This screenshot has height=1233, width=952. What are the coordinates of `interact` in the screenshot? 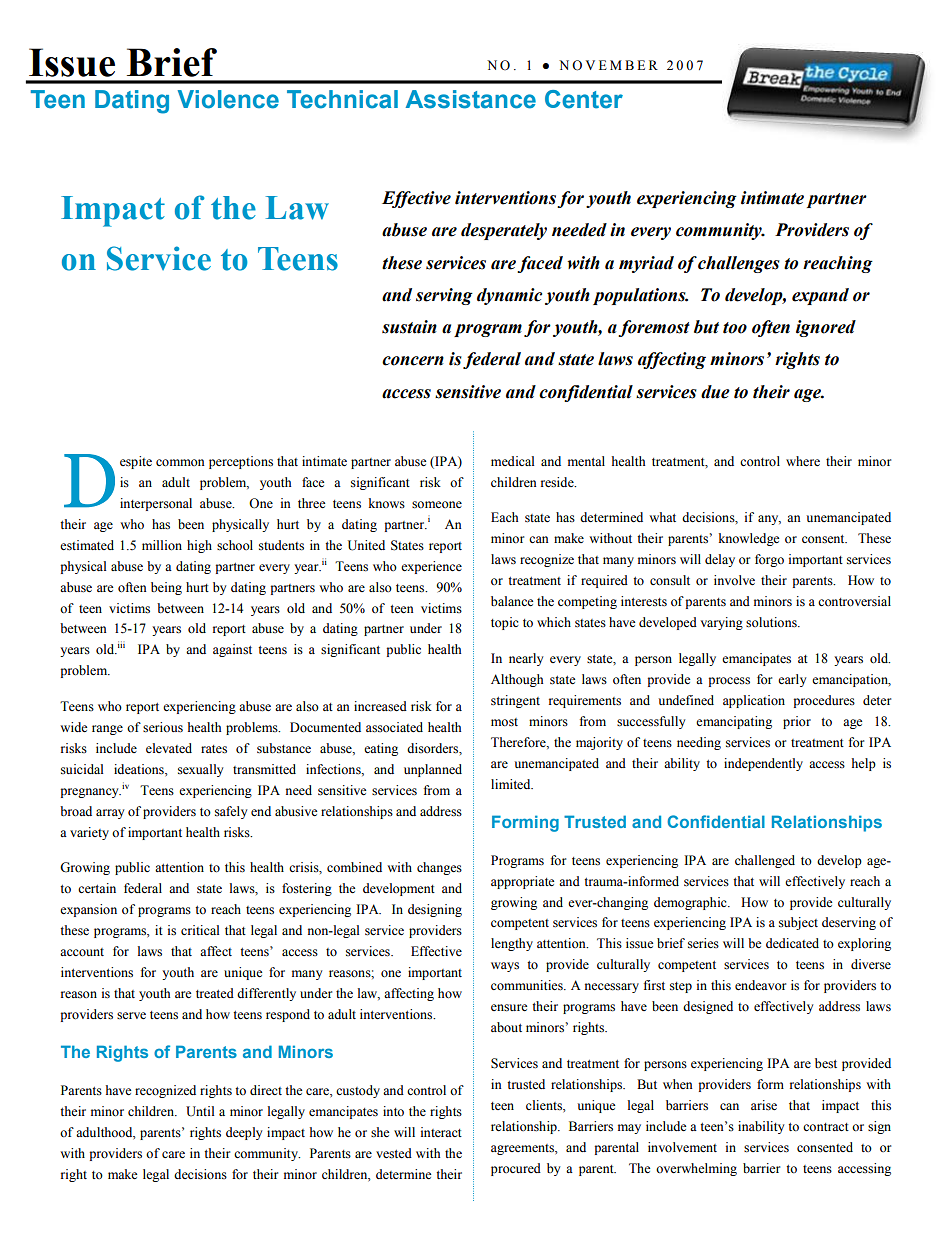 It's located at (441, 1132).
